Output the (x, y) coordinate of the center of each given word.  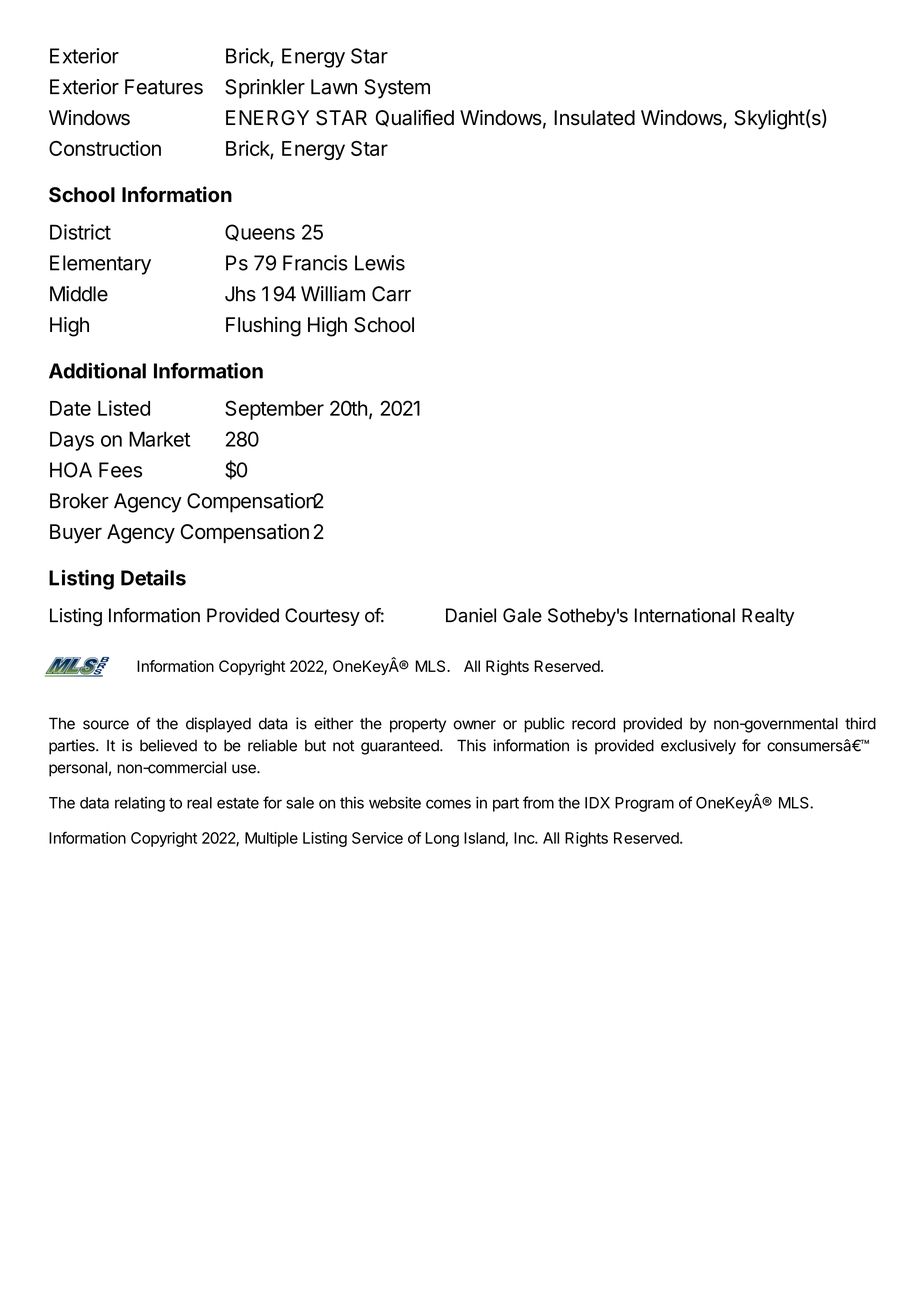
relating (140, 804)
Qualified (415, 118)
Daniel (471, 615)
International (685, 615)
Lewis (380, 263)
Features (164, 87)
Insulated (594, 118)
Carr (391, 294)
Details (153, 577)
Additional (97, 370)
